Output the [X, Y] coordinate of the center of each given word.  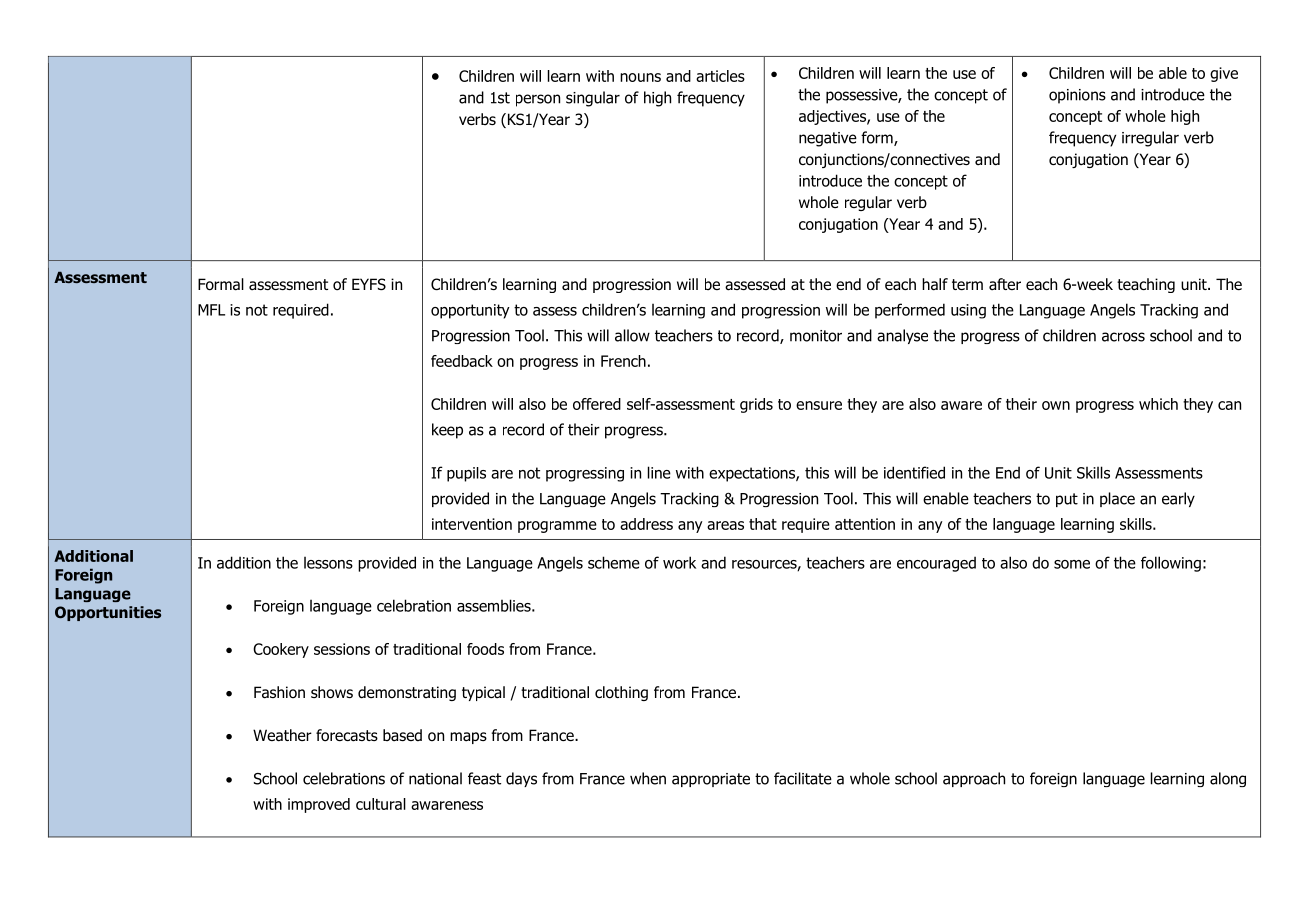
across [1123, 337]
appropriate [711, 780]
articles [720, 76]
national [435, 778]
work [679, 562]
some [1072, 564]
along [1228, 779]
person [538, 100]
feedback [462, 361]
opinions [1077, 96]
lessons [328, 563]
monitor [816, 336]
